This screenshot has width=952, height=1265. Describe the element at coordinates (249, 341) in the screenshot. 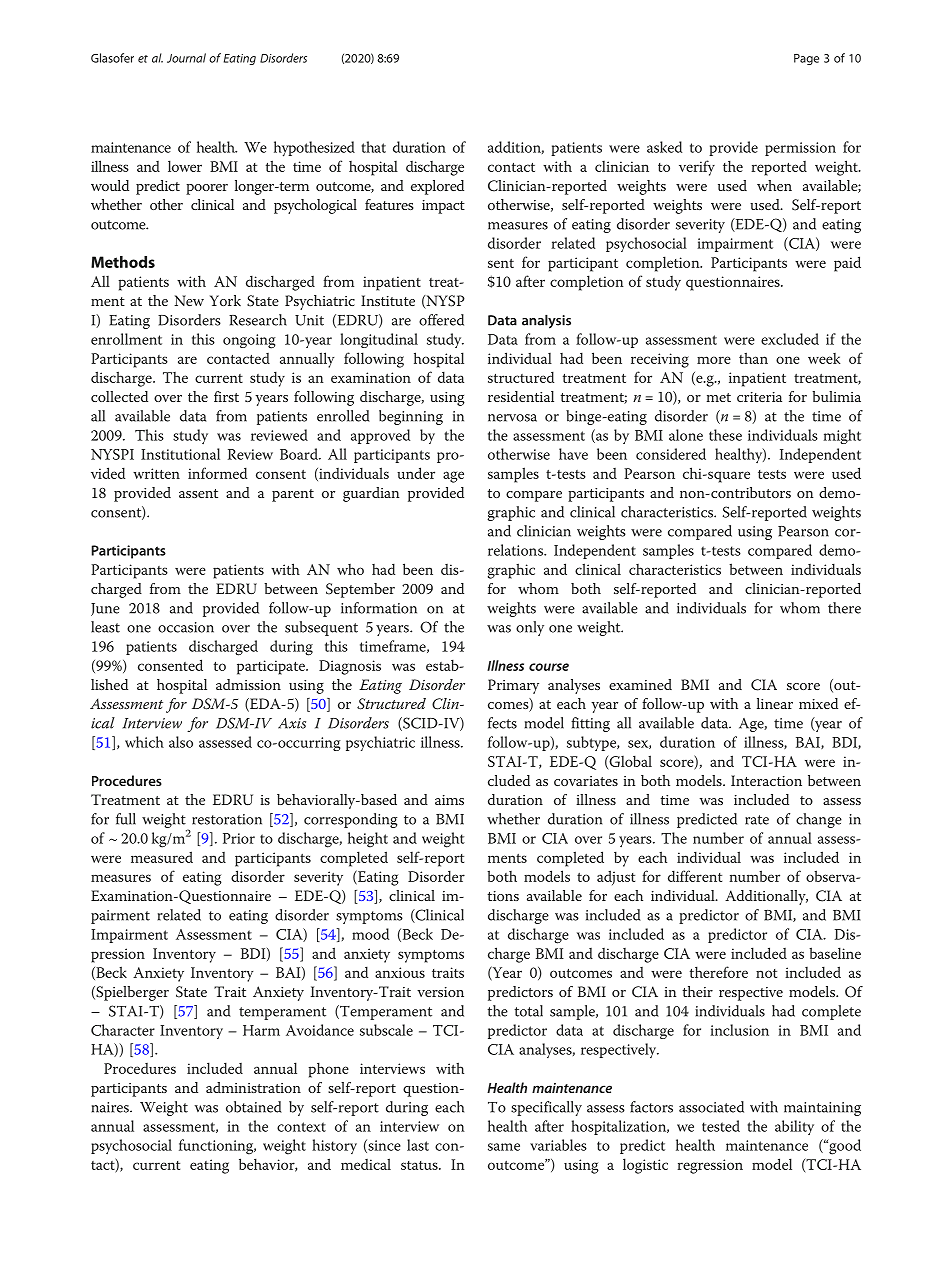

I see `ongoing` at that location.
